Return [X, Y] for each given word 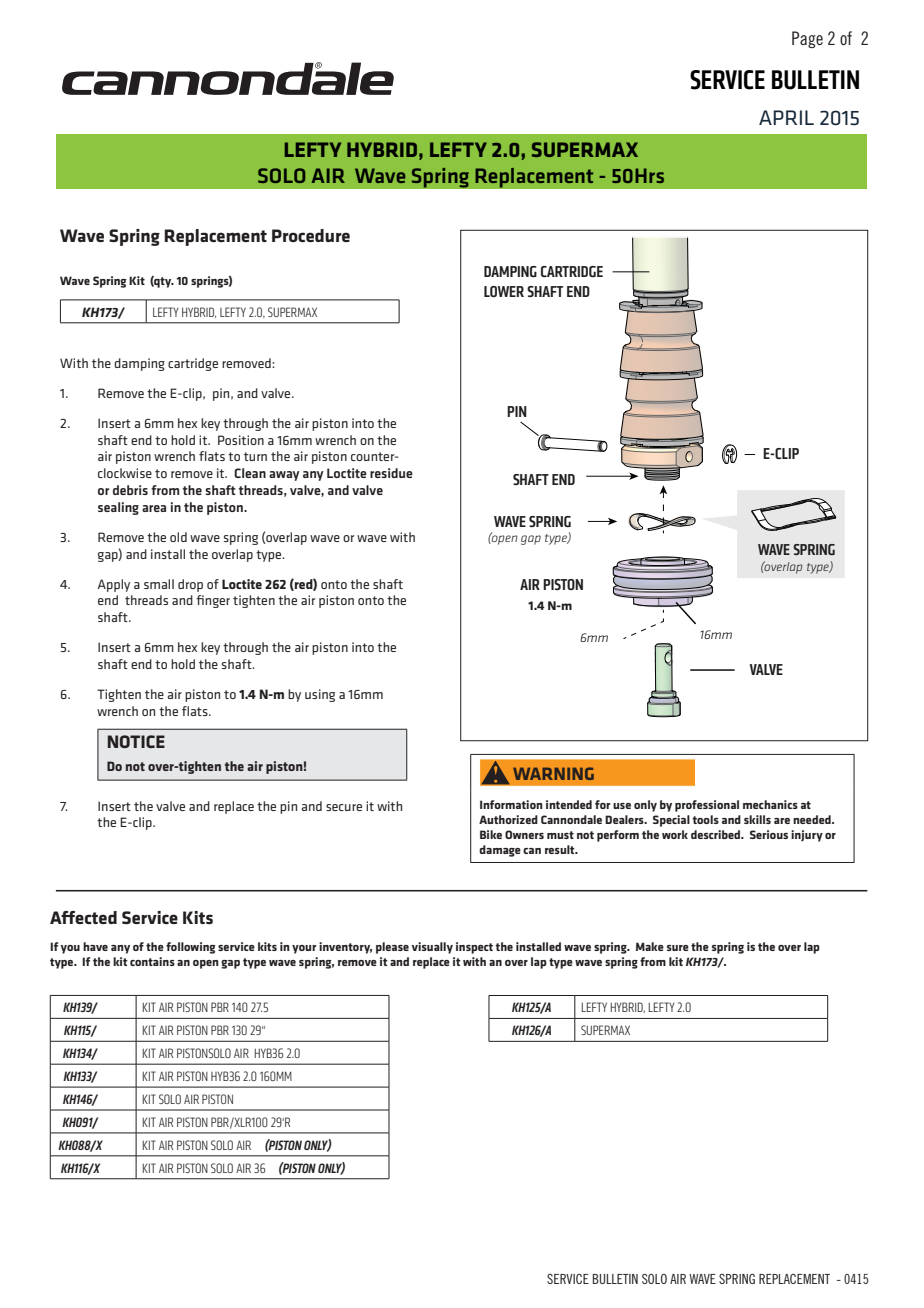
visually [432, 948]
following [191, 948]
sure [678, 948]
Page [807, 39]
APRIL [786, 117]
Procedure [311, 235]
